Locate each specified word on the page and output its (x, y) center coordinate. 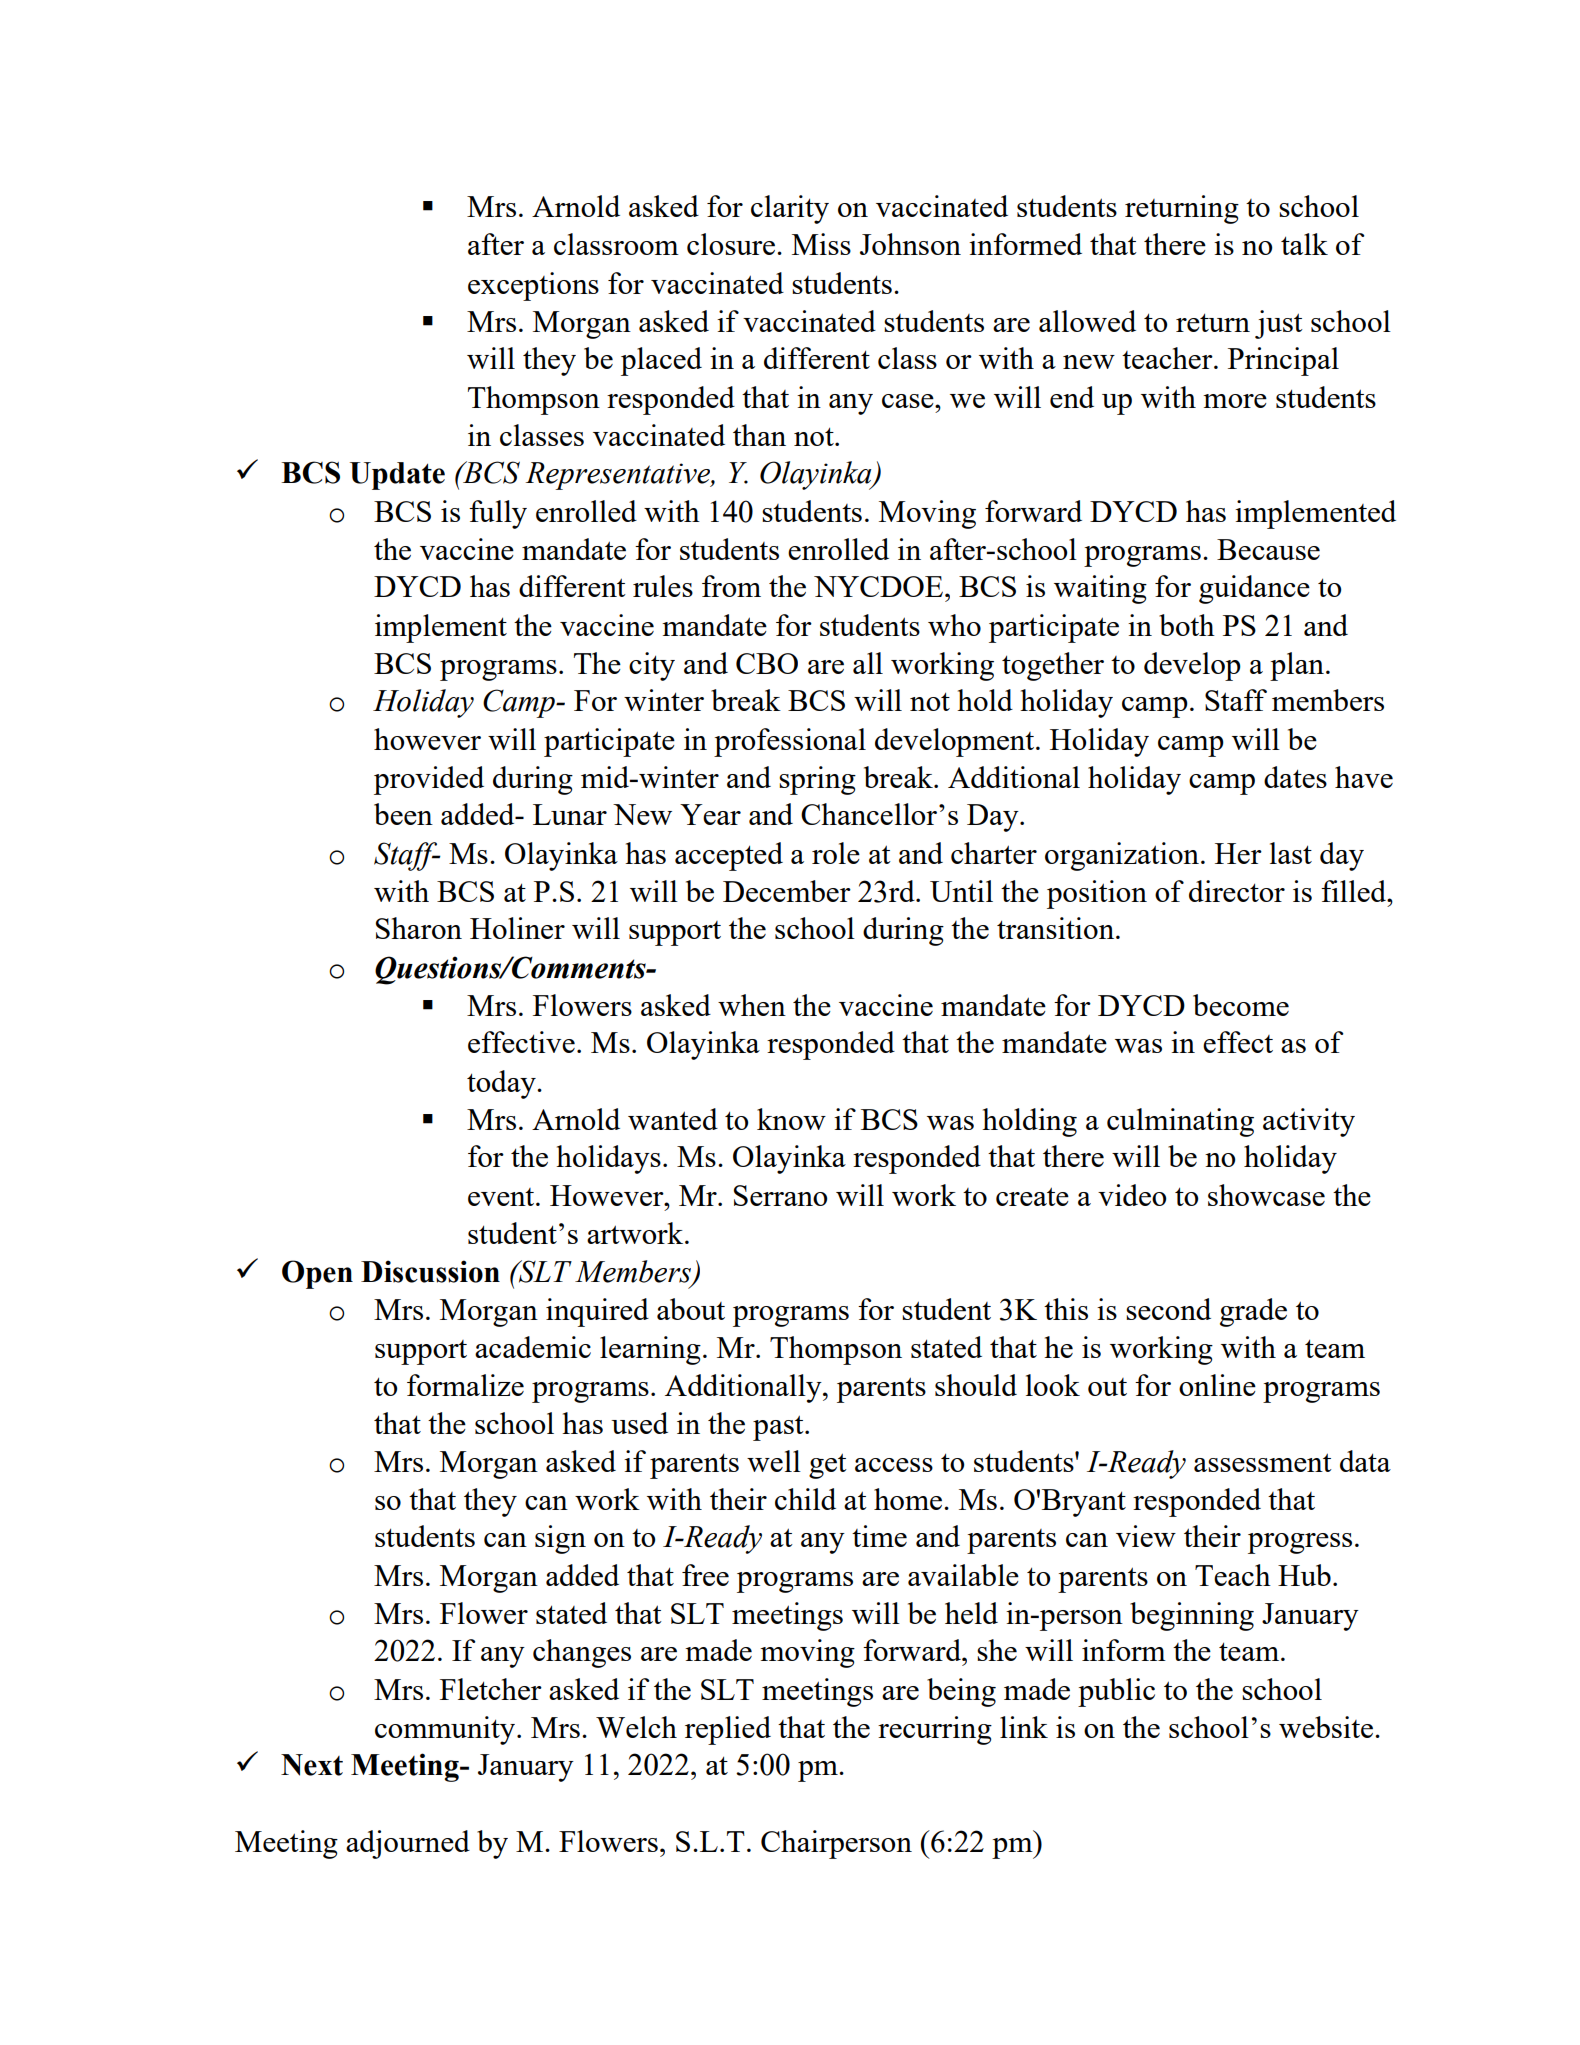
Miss (821, 244)
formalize (465, 1385)
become (1241, 1005)
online (1217, 1385)
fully (498, 514)
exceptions (533, 286)
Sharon (419, 928)
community (446, 1730)
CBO (767, 663)
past (779, 1428)
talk (1304, 244)
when (752, 1005)
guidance (1254, 589)
